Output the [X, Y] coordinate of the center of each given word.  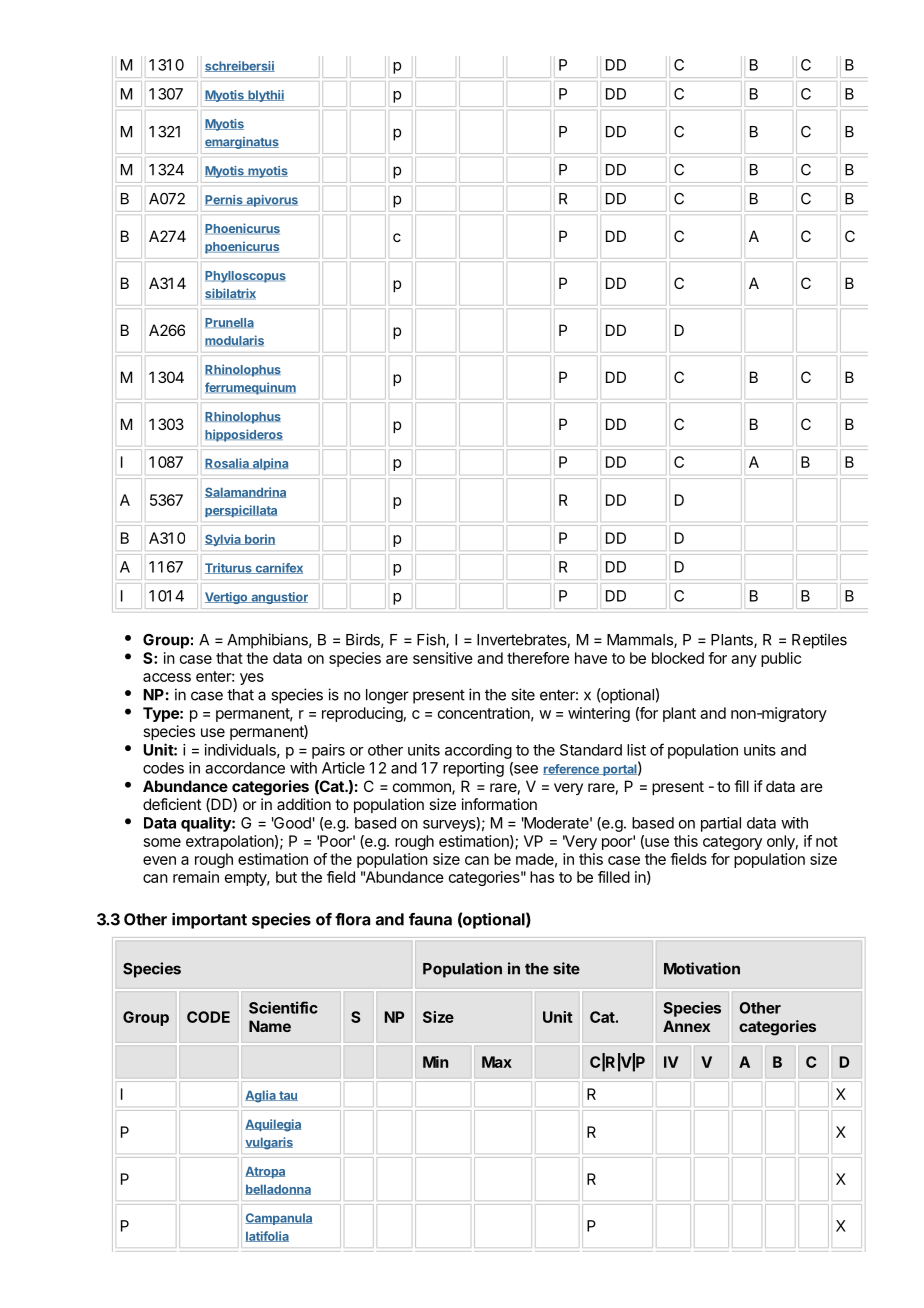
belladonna [278, 1189]
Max [497, 1062]
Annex [686, 1026]
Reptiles [819, 641]
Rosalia [228, 463]
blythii [265, 96]
